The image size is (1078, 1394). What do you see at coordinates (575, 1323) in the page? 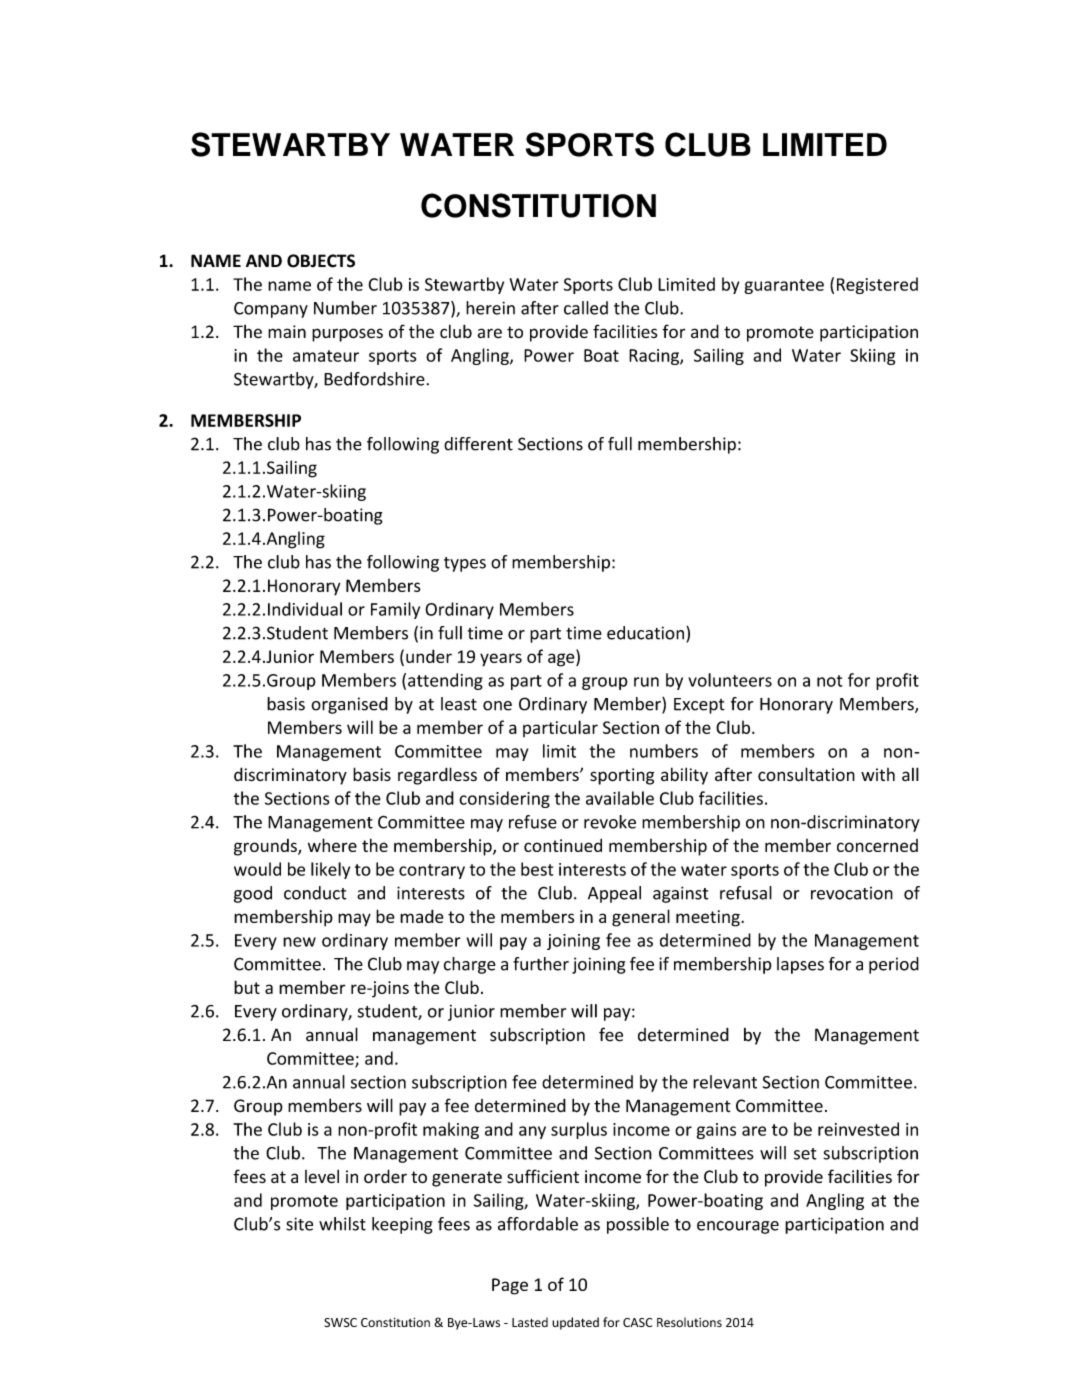
I see `updated` at bounding box center [575, 1323].
